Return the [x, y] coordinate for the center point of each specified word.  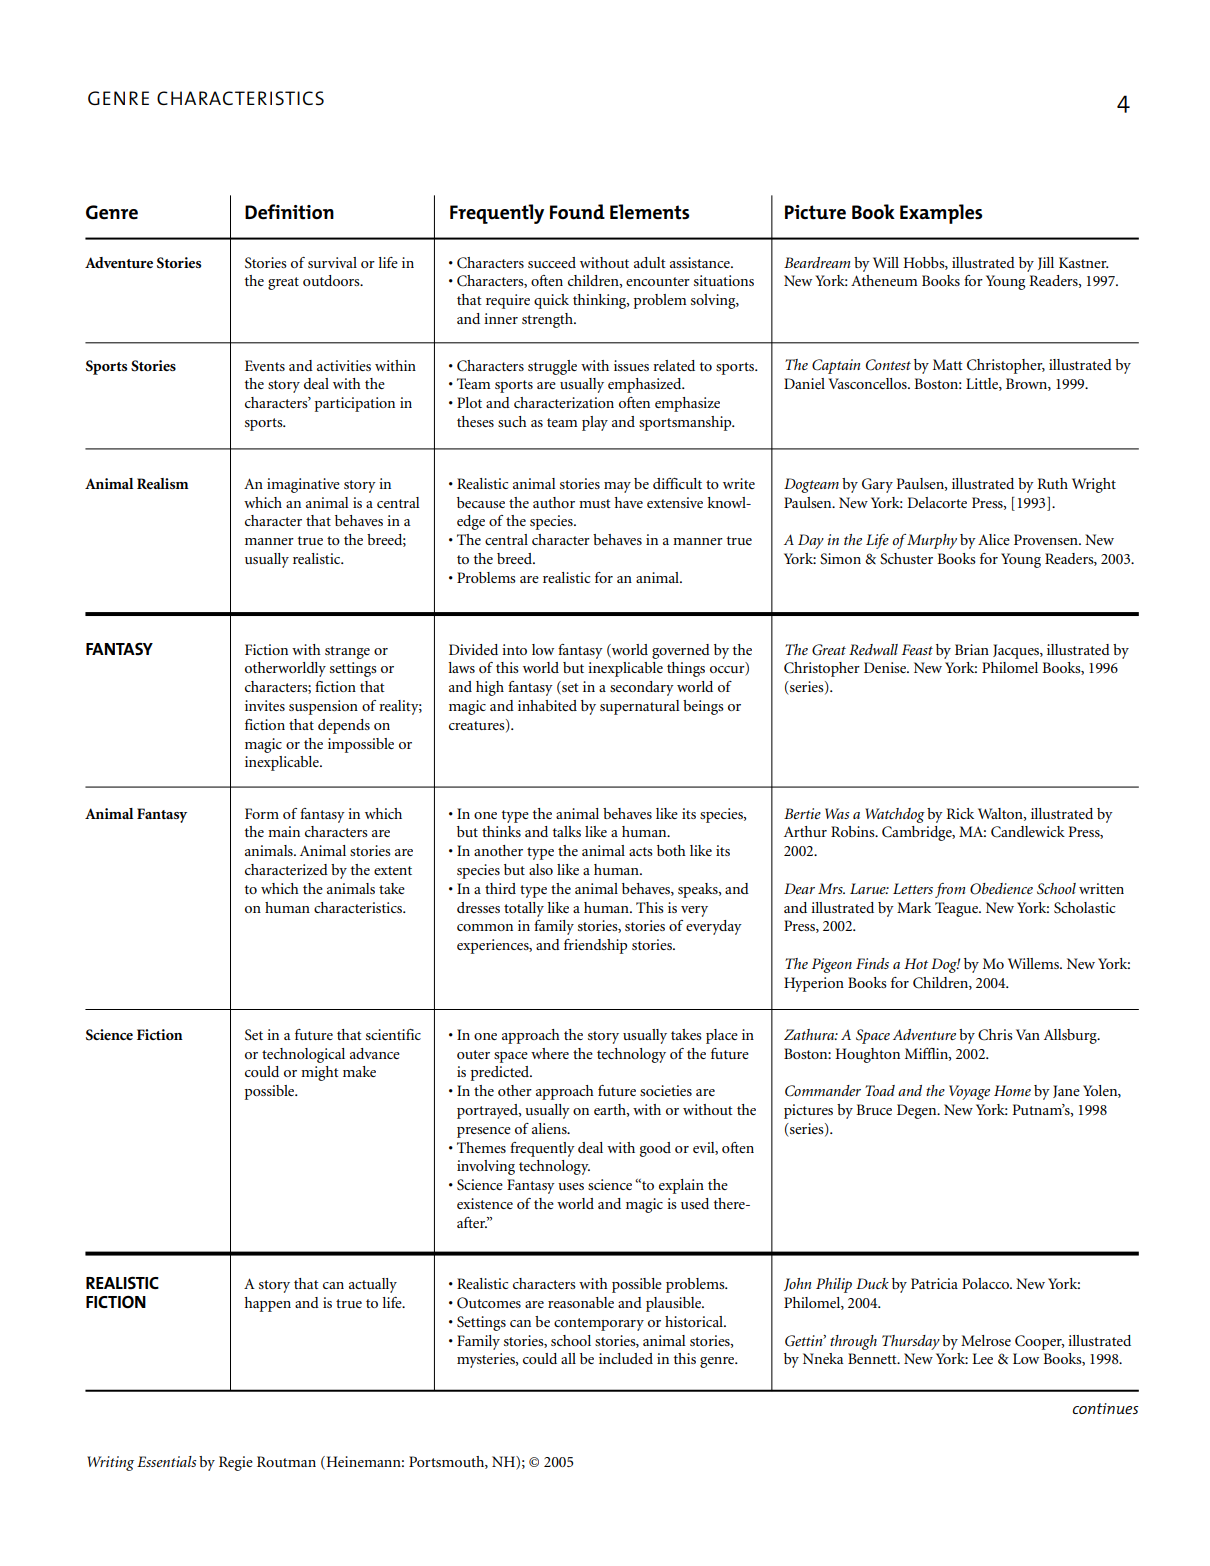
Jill [1046, 263]
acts [641, 851]
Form [262, 813]
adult [650, 262]
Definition [289, 212]
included [626, 1358]
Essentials [166, 1461]
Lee [982, 1358]
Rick [960, 813]
